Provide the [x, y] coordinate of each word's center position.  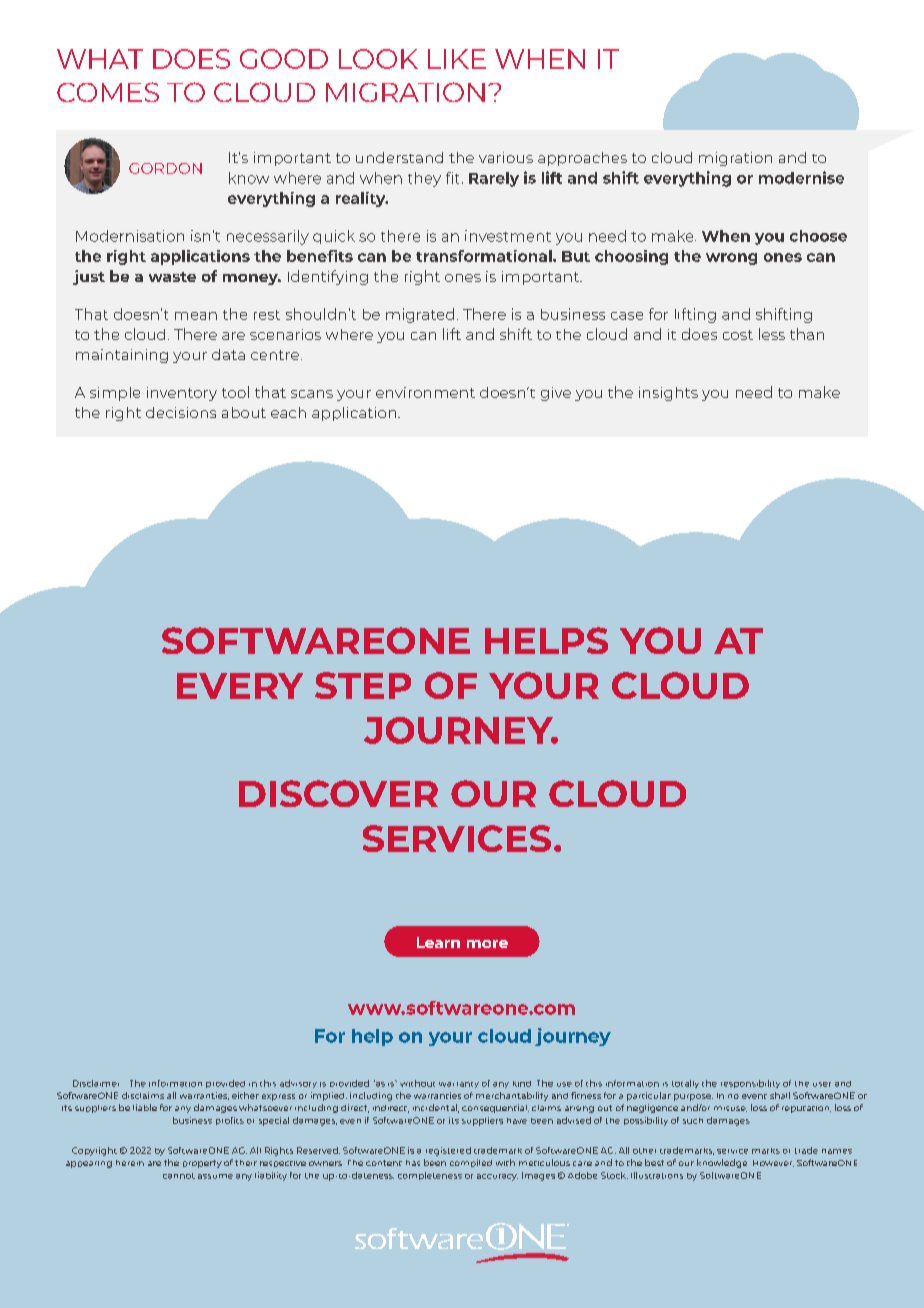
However [773, 1163]
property [202, 1164]
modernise [801, 177]
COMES [108, 92]
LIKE [457, 59]
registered [448, 1151]
